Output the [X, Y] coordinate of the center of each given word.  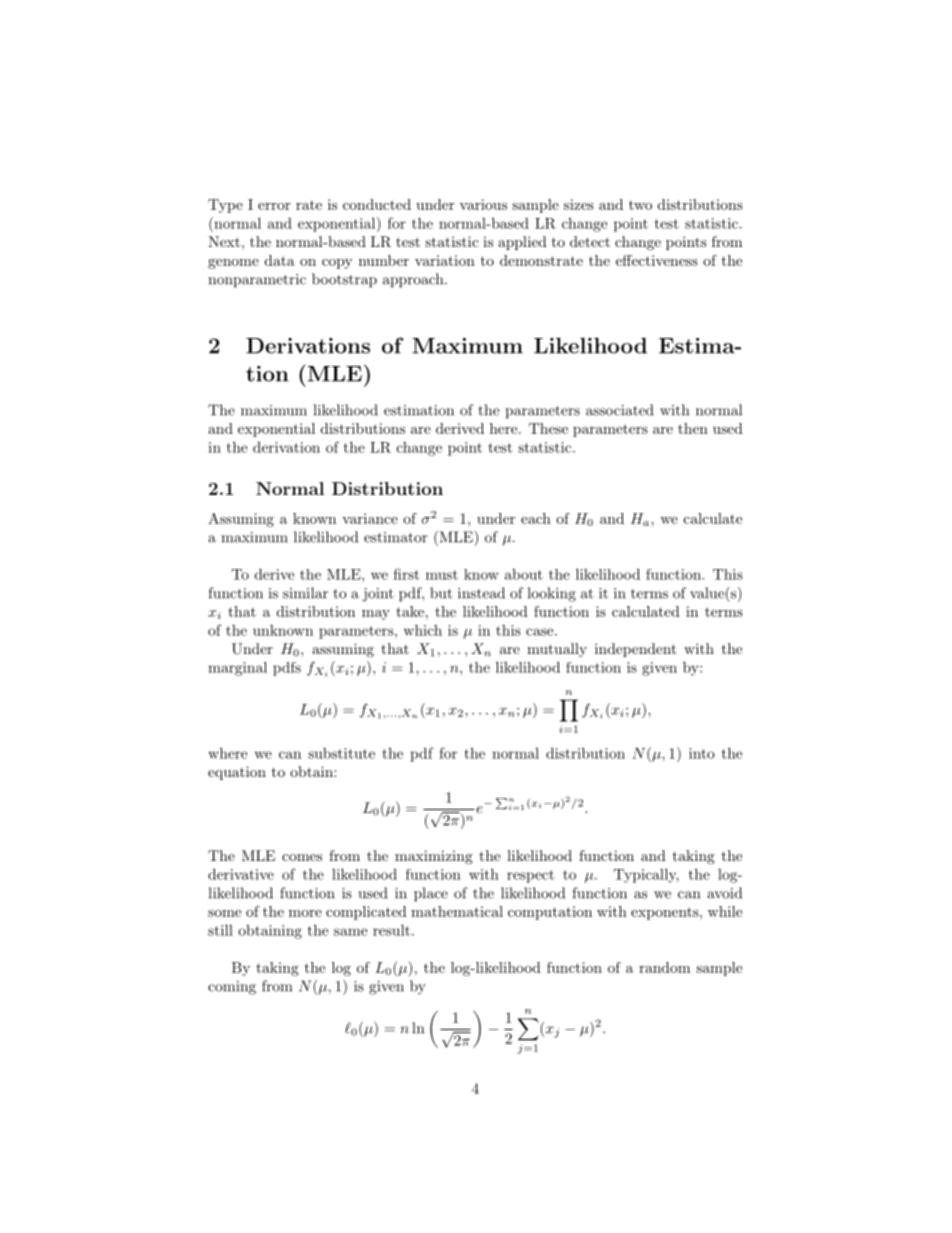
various [483, 204]
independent [635, 650]
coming [232, 988]
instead [481, 593]
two [640, 205]
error [274, 206]
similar [305, 593]
